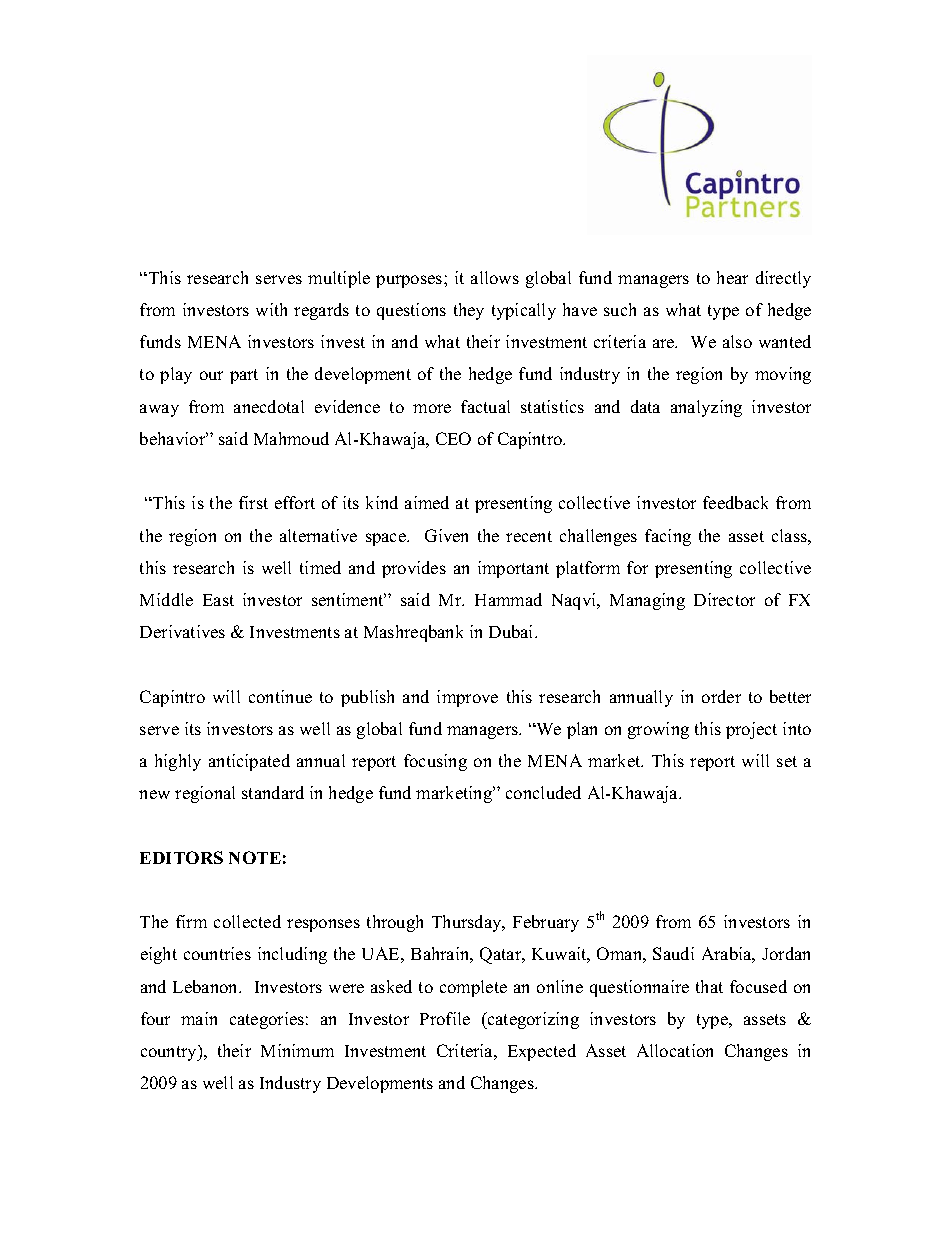 The height and width of the screenshot is (1233, 952). Describe the element at coordinates (467, 698) in the screenshot. I see `improve` at that location.
